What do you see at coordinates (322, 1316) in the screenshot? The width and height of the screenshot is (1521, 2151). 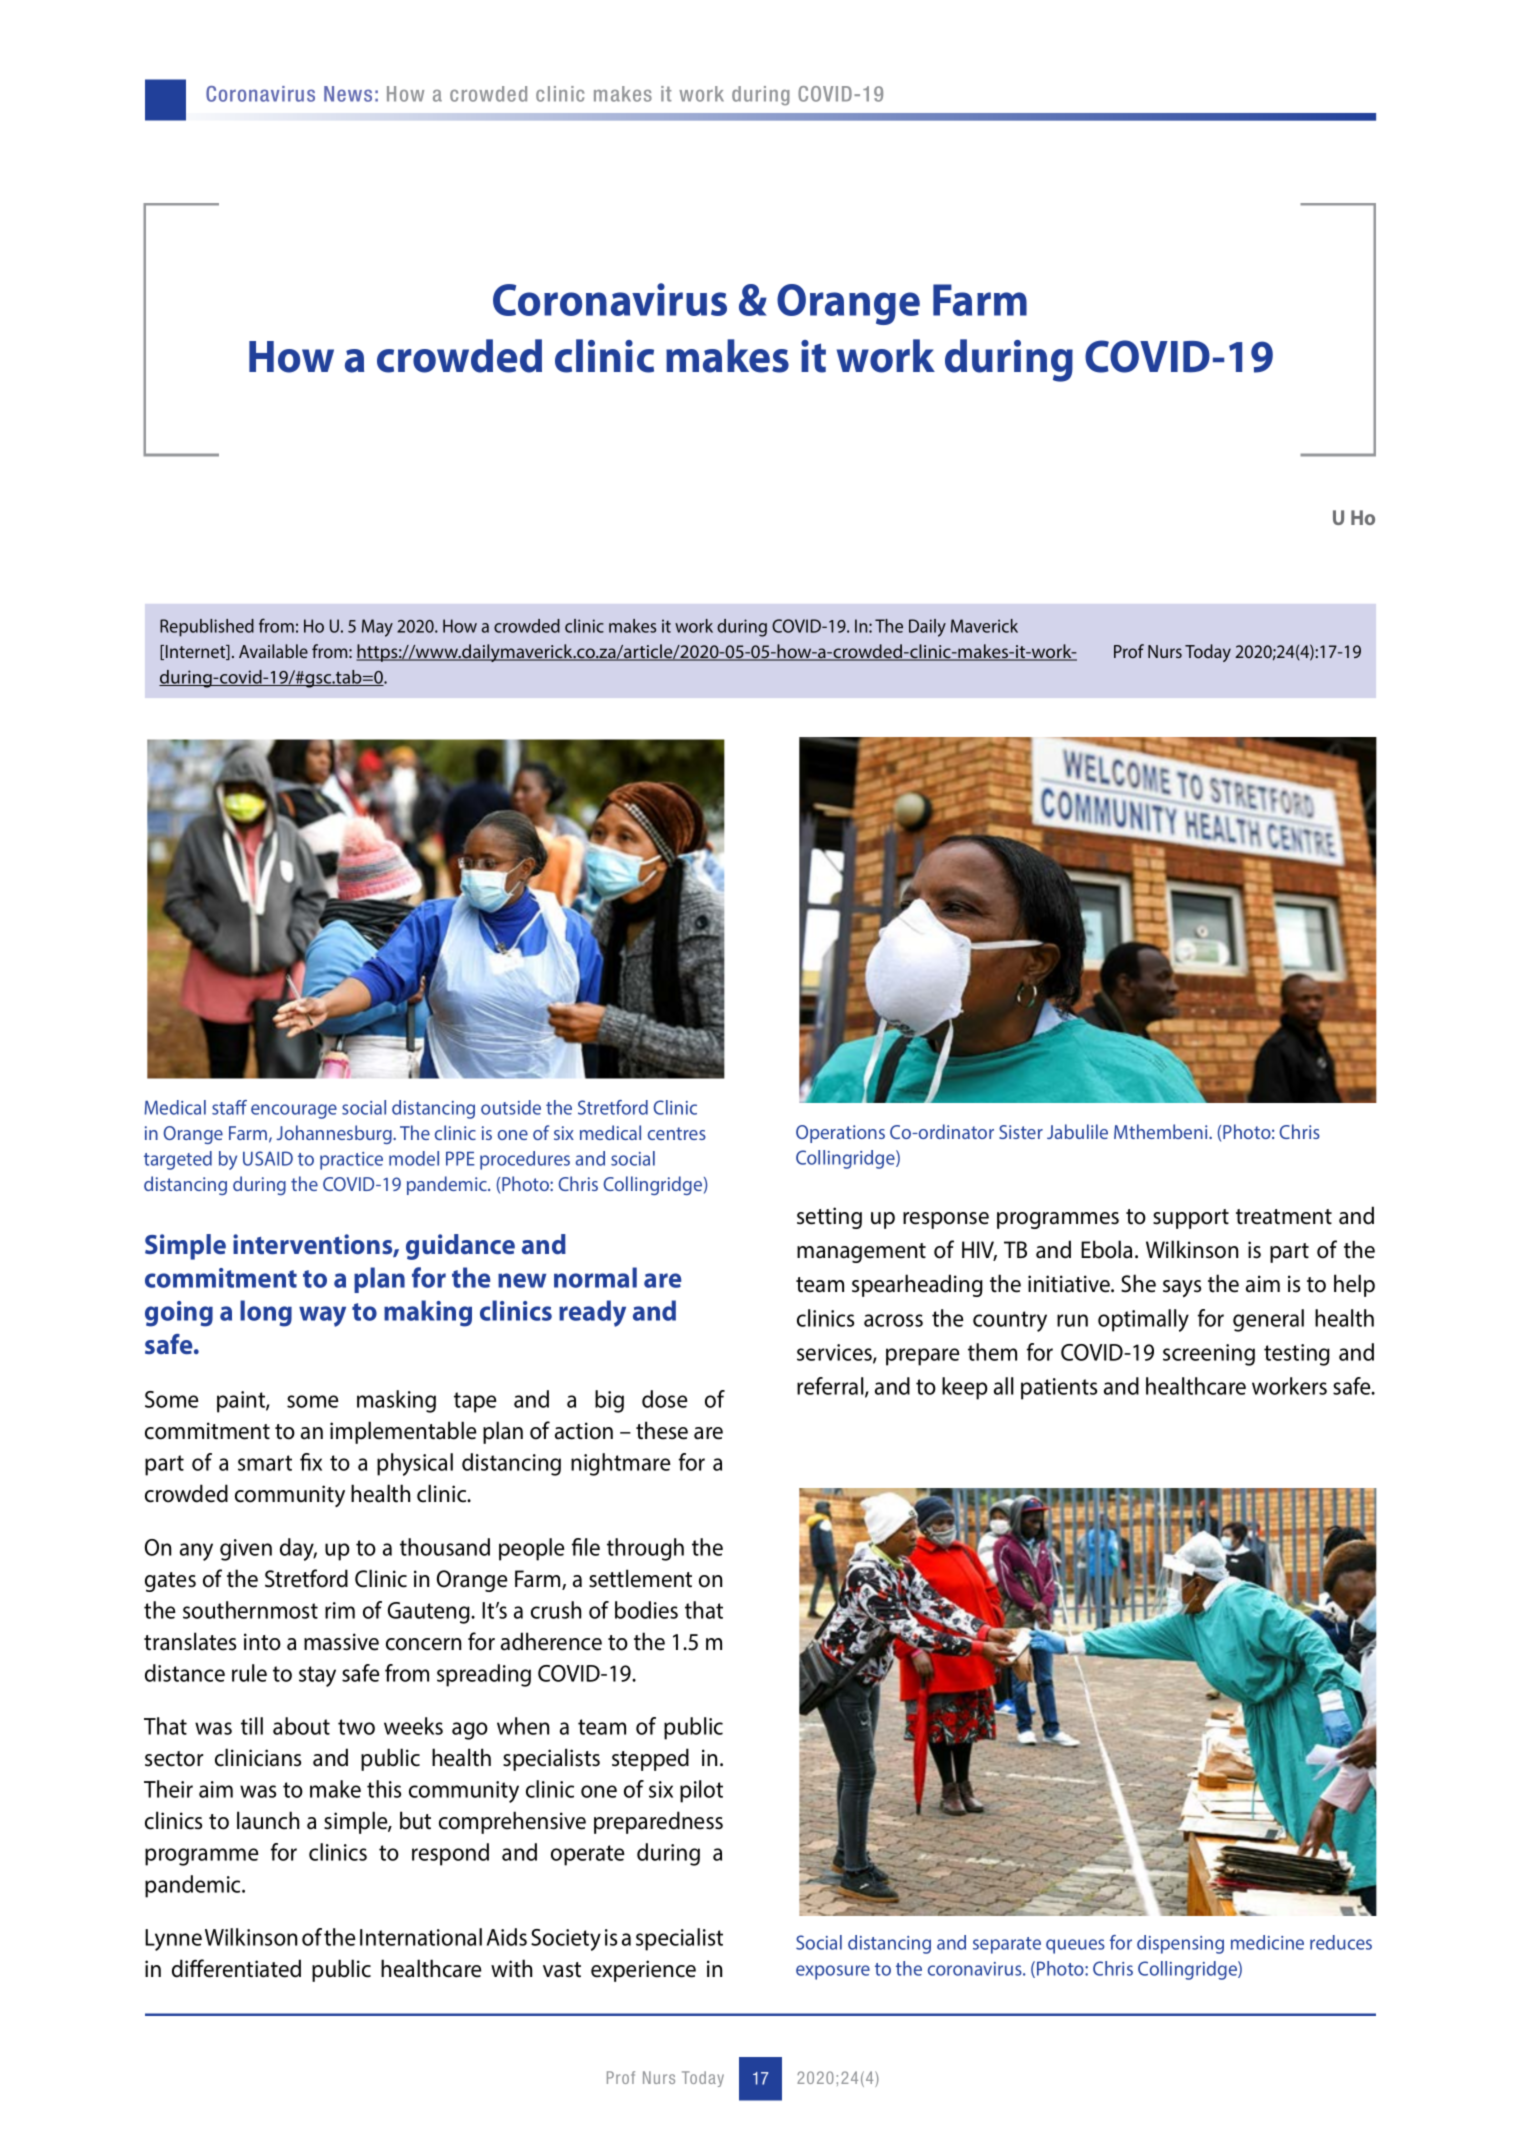 I see `way` at bounding box center [322, 1316].
